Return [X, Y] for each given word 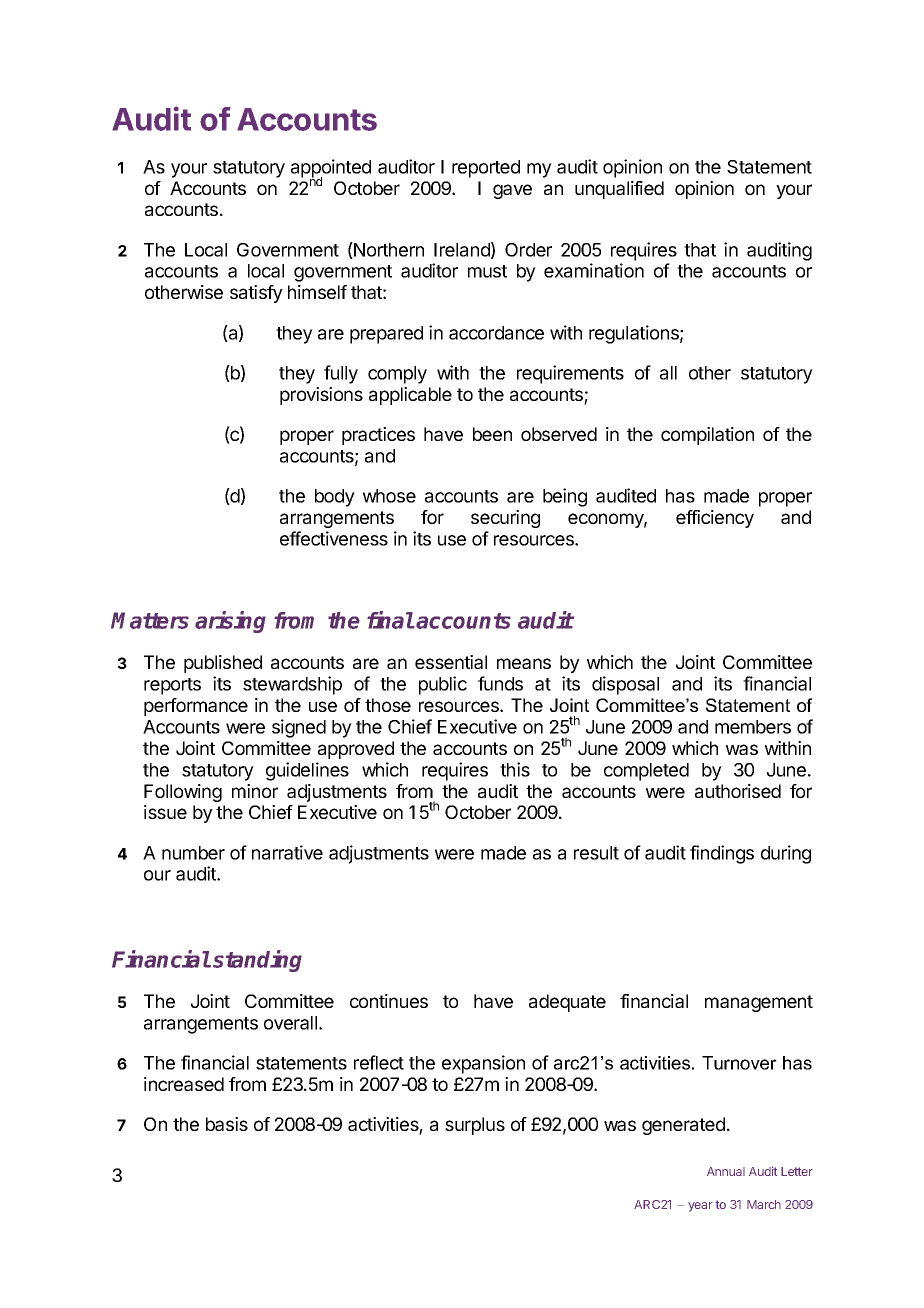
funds [500, 683]
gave [512, 191]
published [223, 664]
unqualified [619, 190]
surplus [475, 1126]
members [753, 727]
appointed [331, 169]
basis [227, 1124]
